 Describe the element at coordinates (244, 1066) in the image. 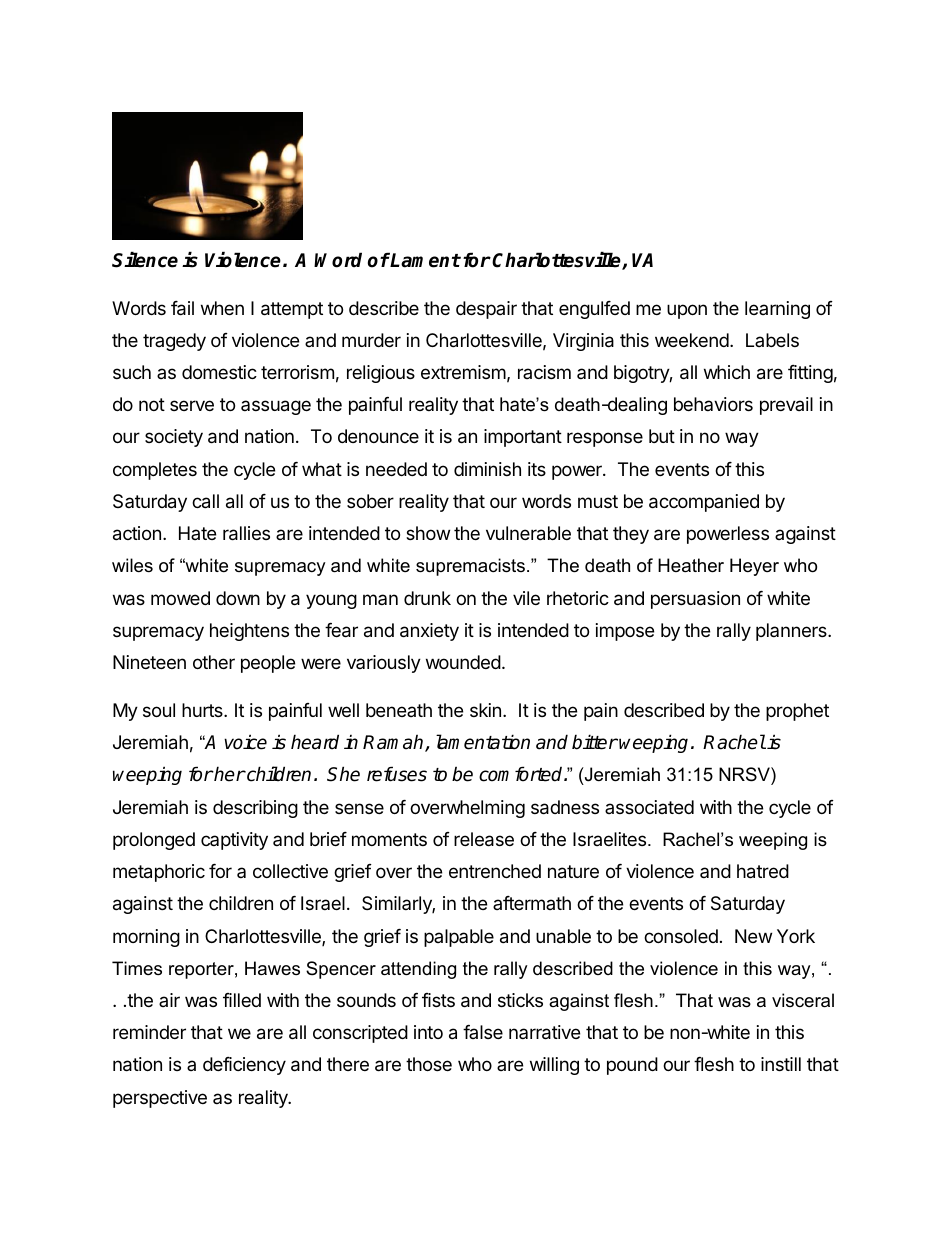

I see `deficiency` at that location.
